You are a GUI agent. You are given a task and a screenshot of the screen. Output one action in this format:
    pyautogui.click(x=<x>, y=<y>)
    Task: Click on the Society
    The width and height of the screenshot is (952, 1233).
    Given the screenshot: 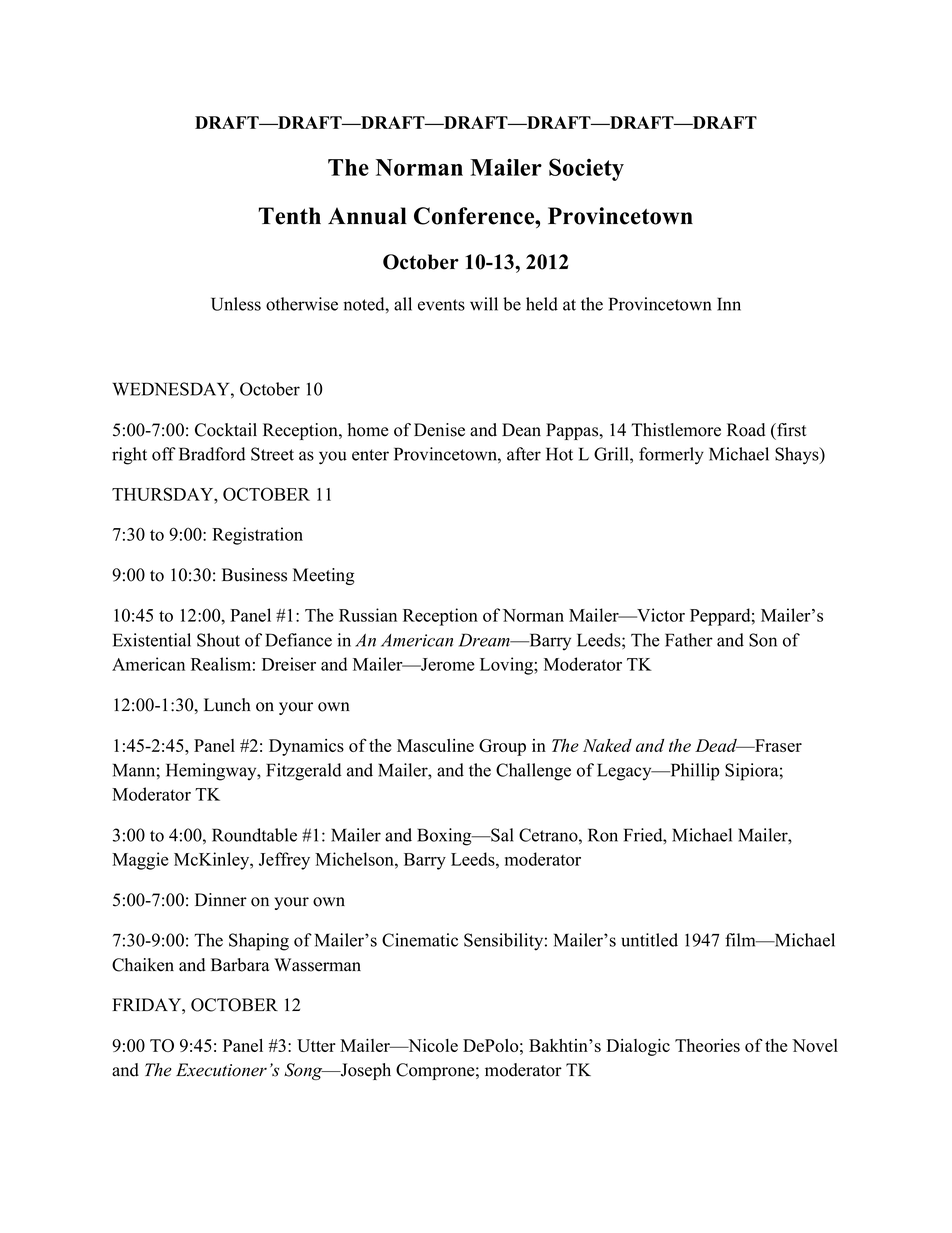 What is the action you would take?
    pyautogui.click(x=586, y=169)
